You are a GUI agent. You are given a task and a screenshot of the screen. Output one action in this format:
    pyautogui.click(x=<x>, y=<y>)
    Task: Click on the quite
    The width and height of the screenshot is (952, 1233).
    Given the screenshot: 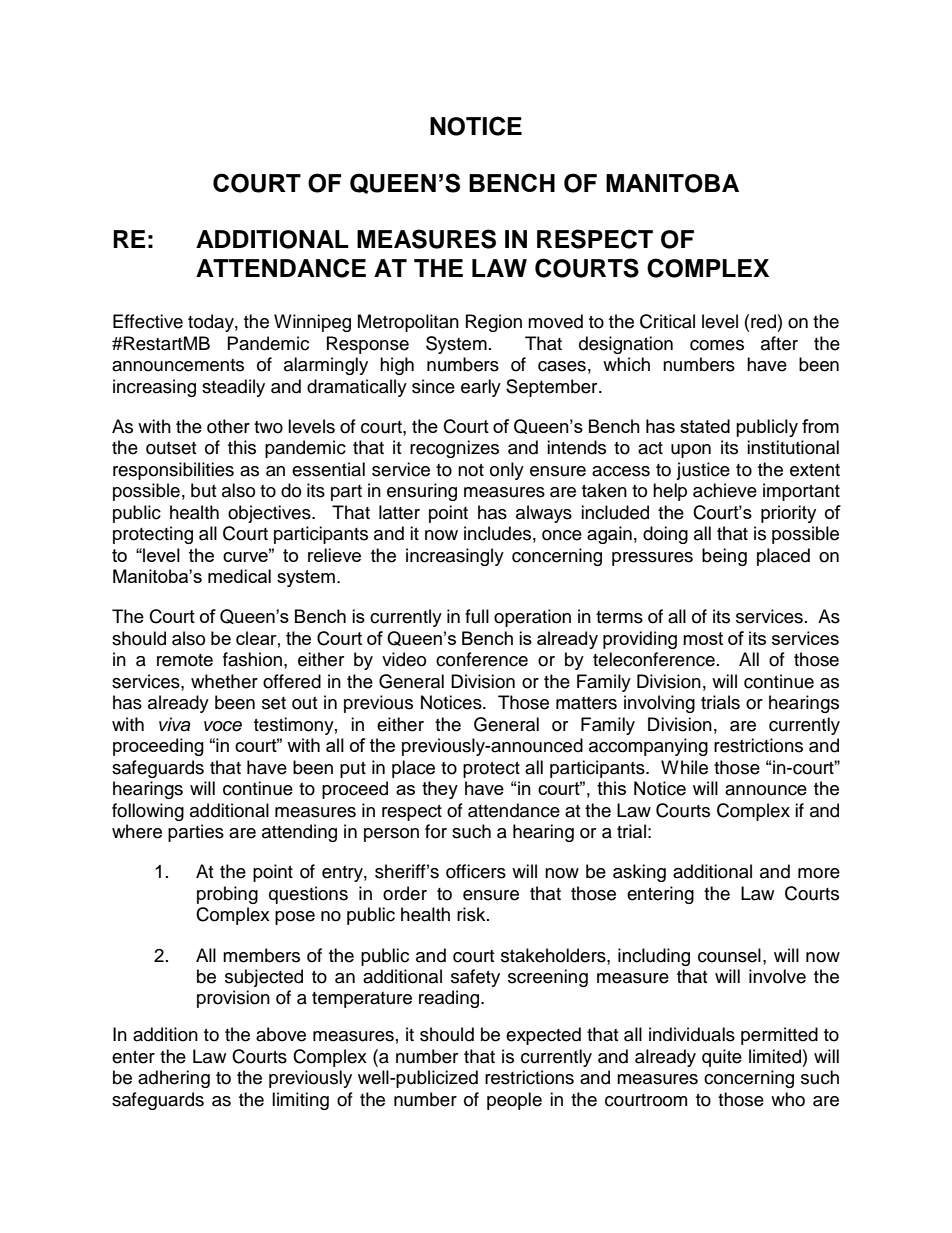 What is the action you would take?
    pyautogui.click(x=722, y=1058)
